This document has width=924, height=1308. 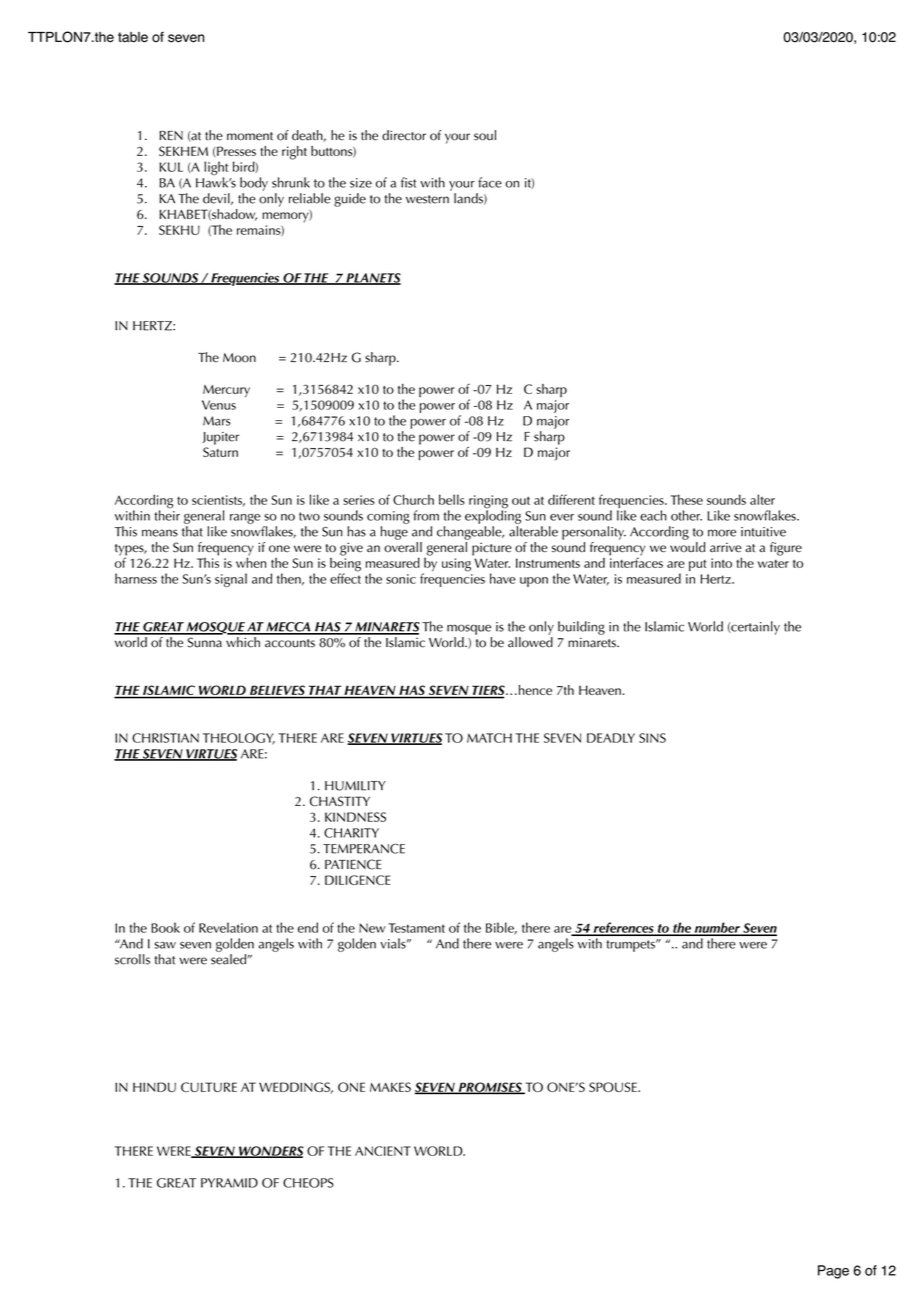 What do you see at coordinates (270, 1152) in the document?
I see `WONDERS` at bounding box center [270, 1152].
